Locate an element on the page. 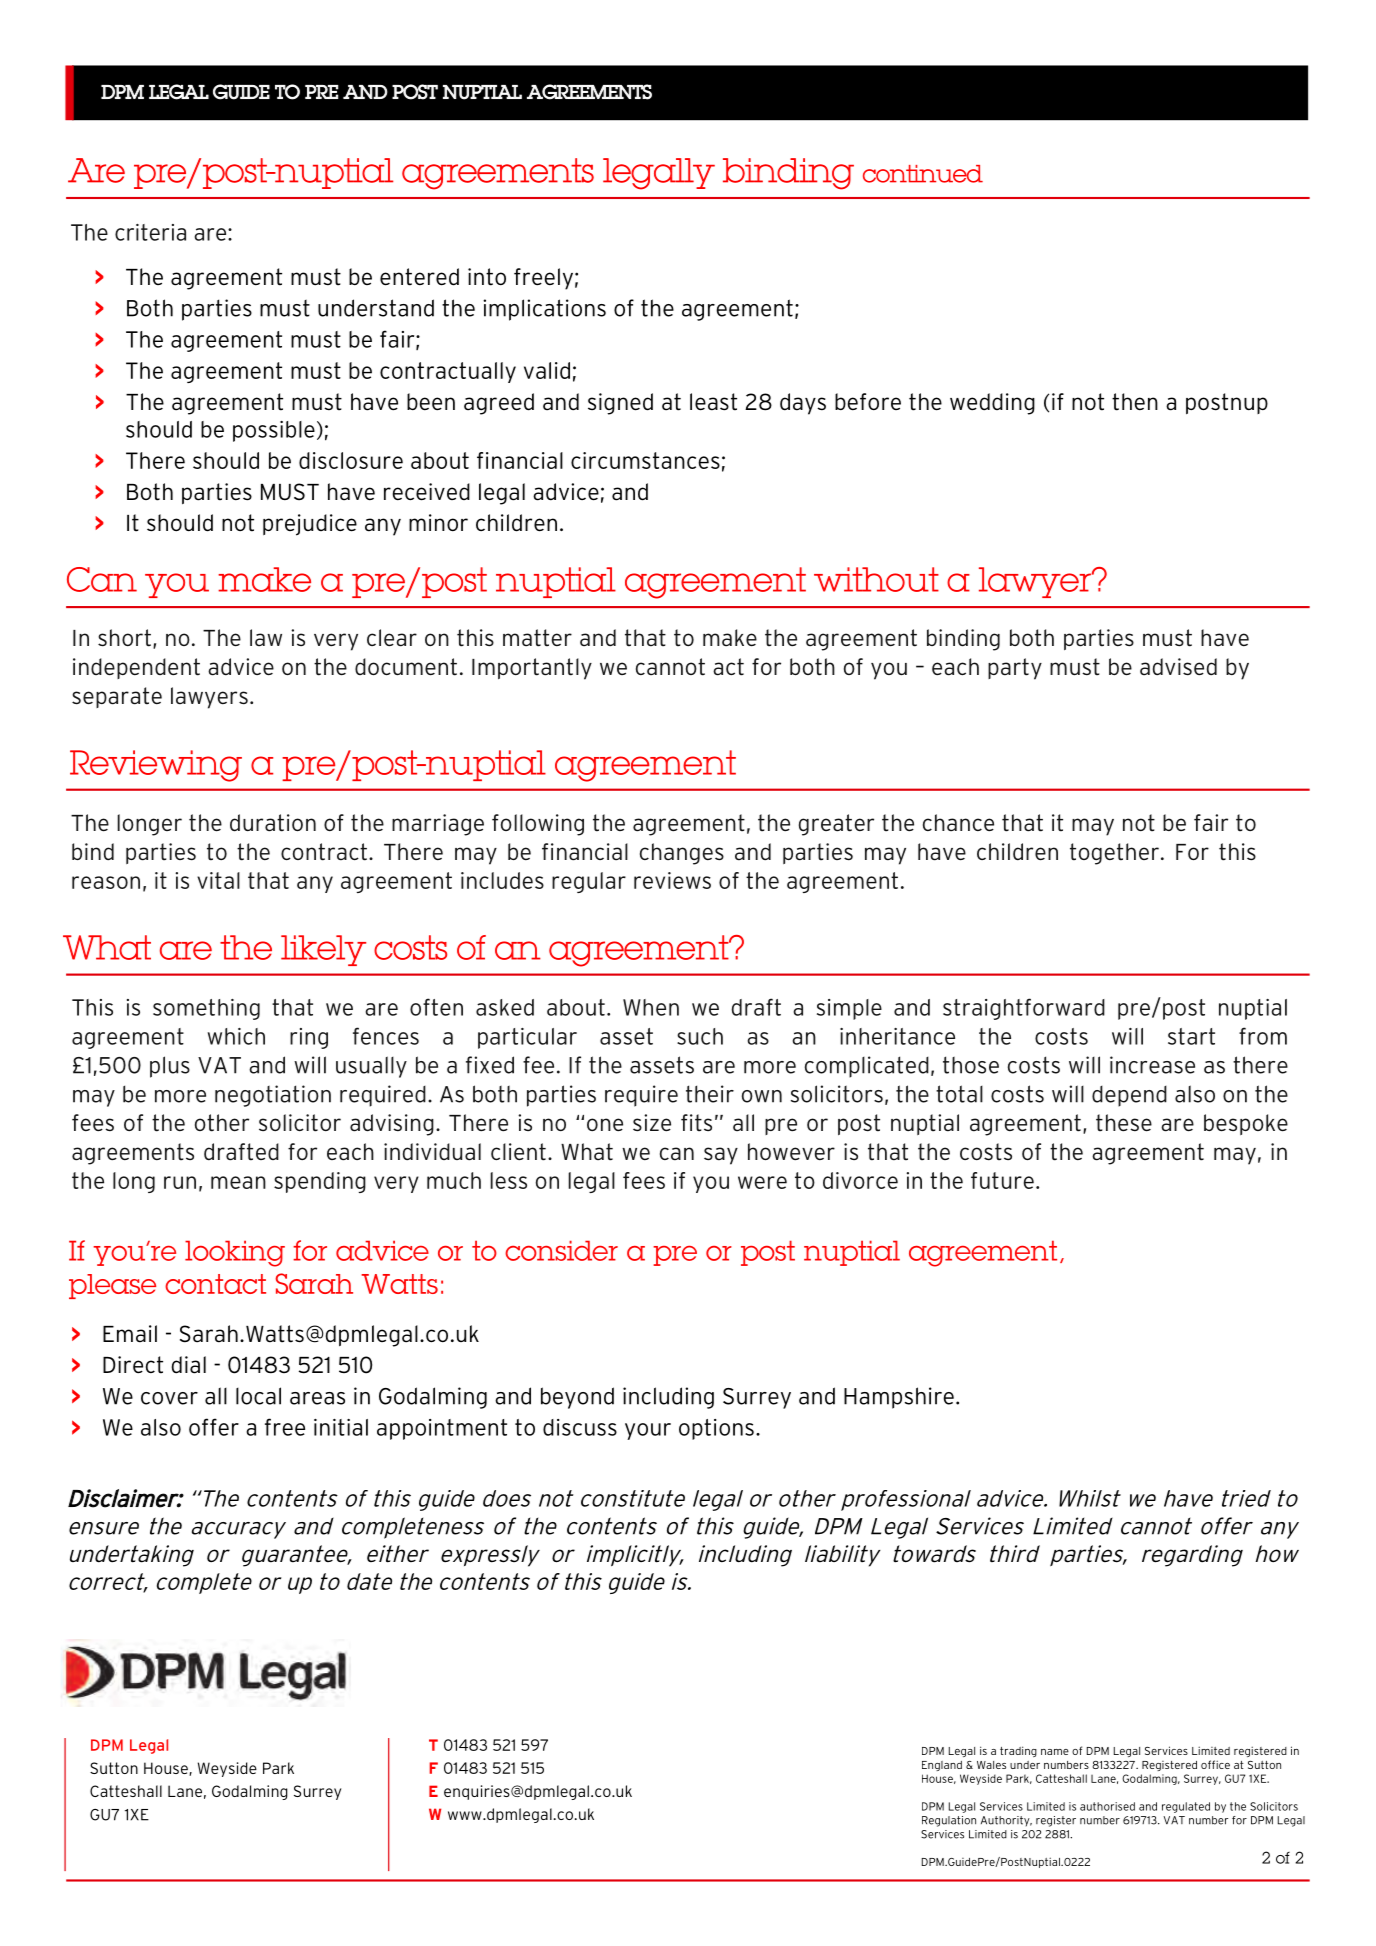 This document has height=1946, width=1376. Hampshire is located at coordinates (899, 1398).
